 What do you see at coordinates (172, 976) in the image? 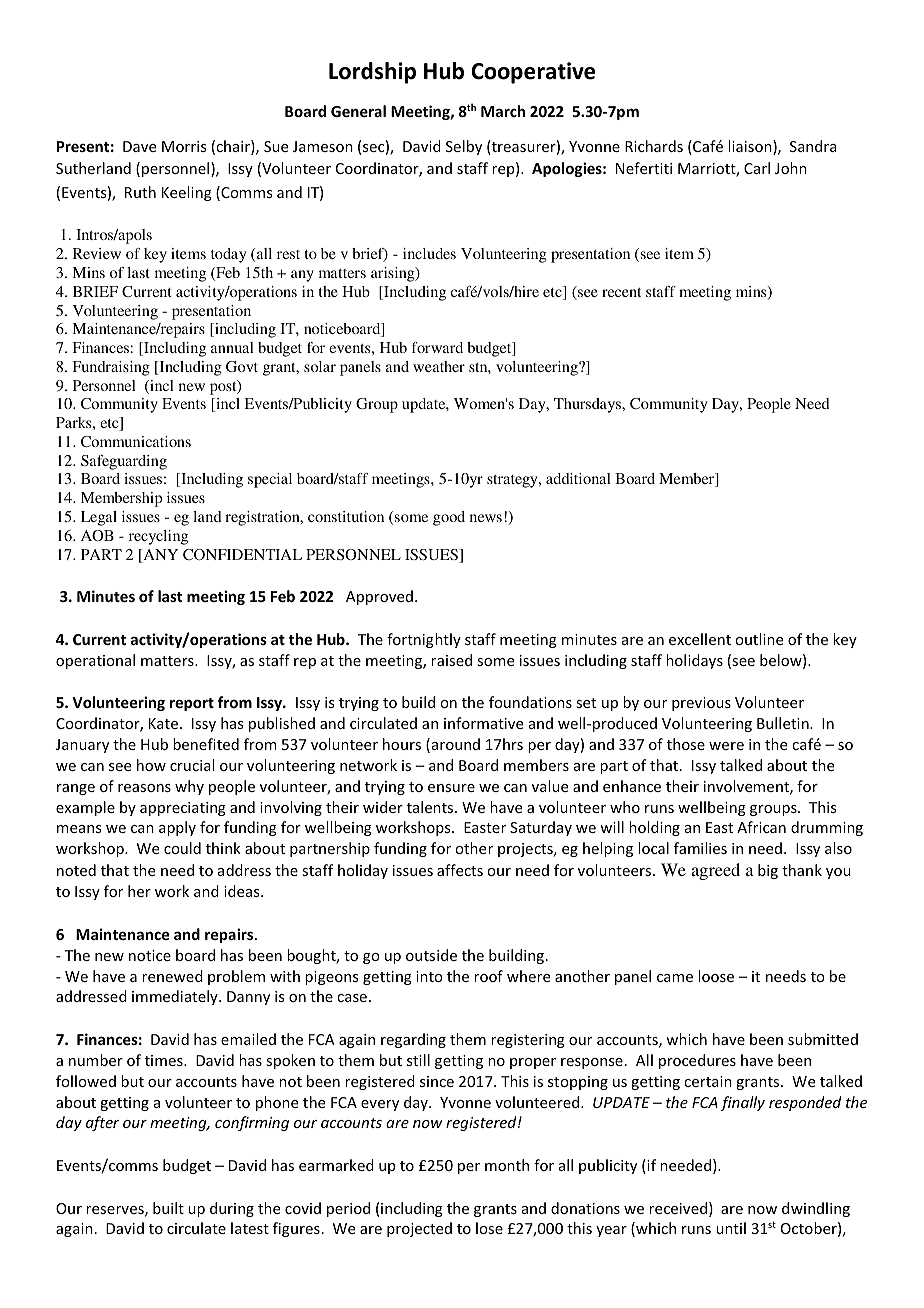
I see `renewed` at bounding box center [172, 976].
